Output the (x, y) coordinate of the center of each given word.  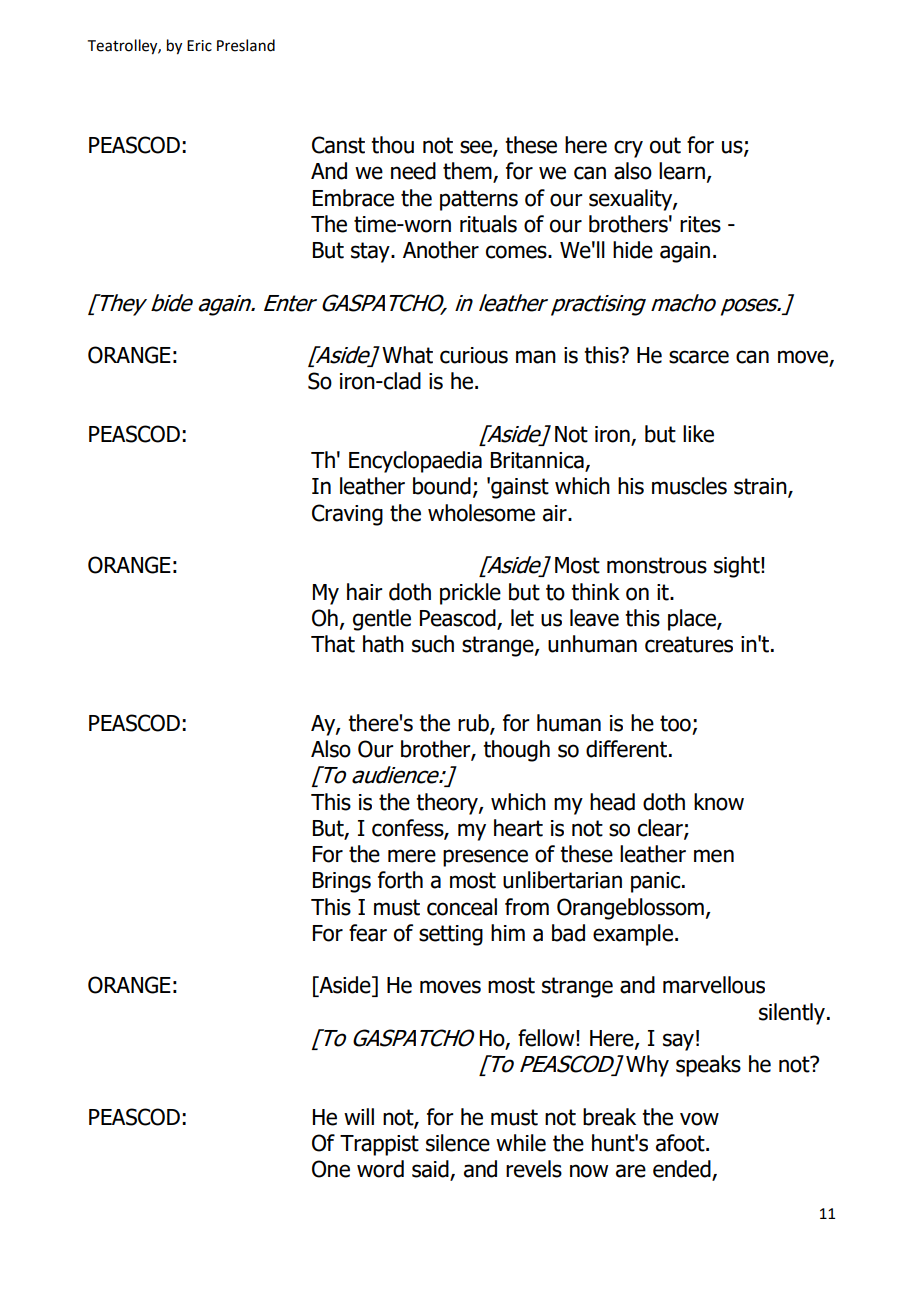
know (719, 802)
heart (518, 828)
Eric (199, 46)
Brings (342, 882)
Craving (347, 515)
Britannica (538, 461)
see (477, 148)
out (665, 145)
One (331, 1169)
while (521, 1143)
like (698, 434)
